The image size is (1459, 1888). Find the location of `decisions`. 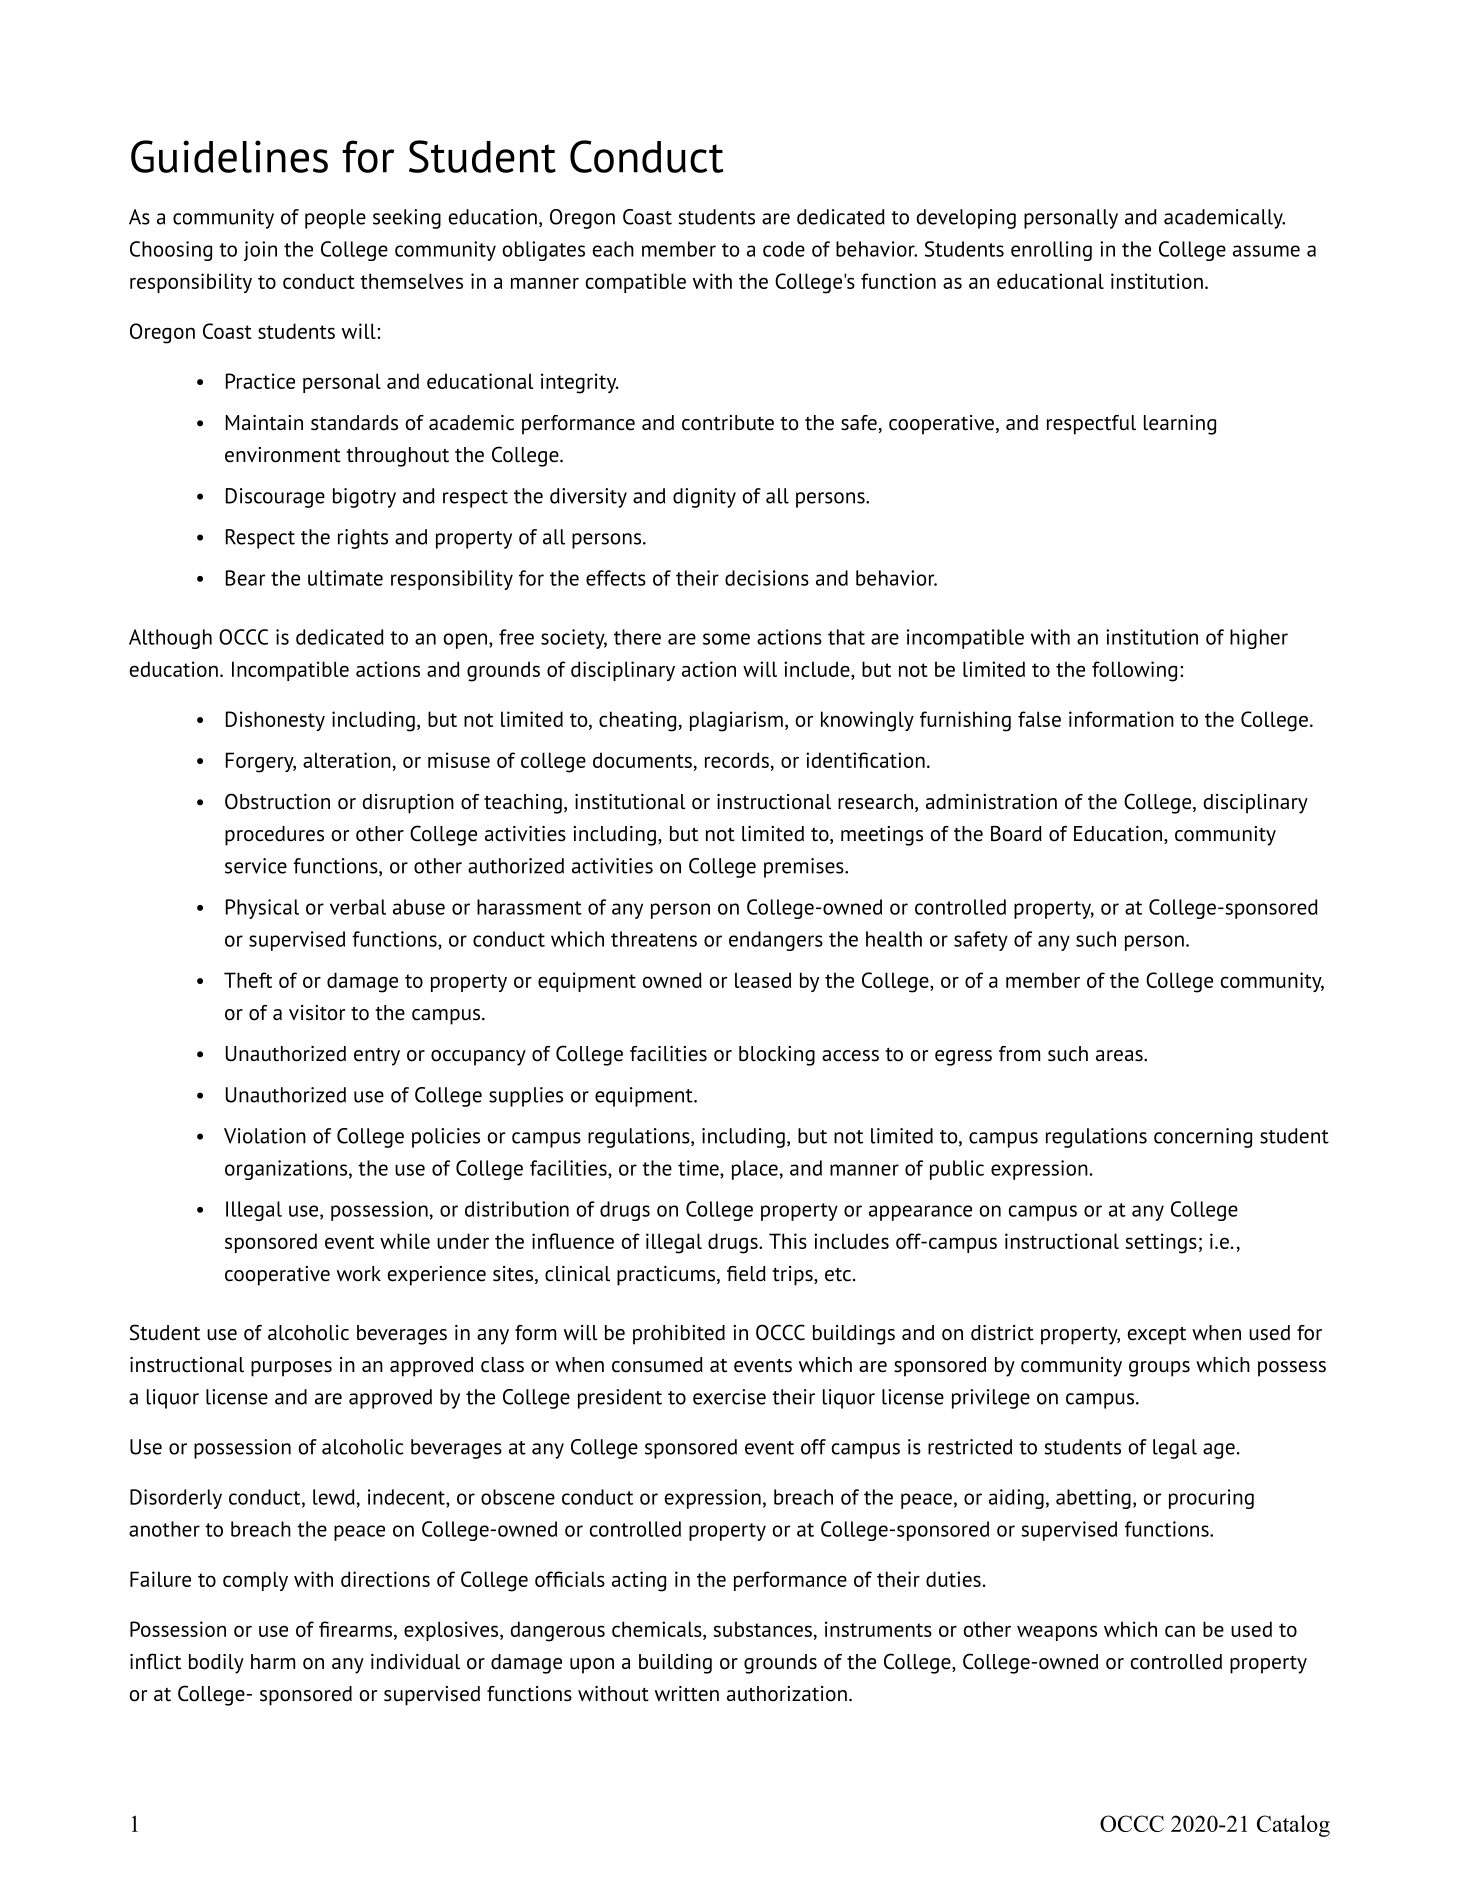

decisions is located at coordinates (767, 578).
